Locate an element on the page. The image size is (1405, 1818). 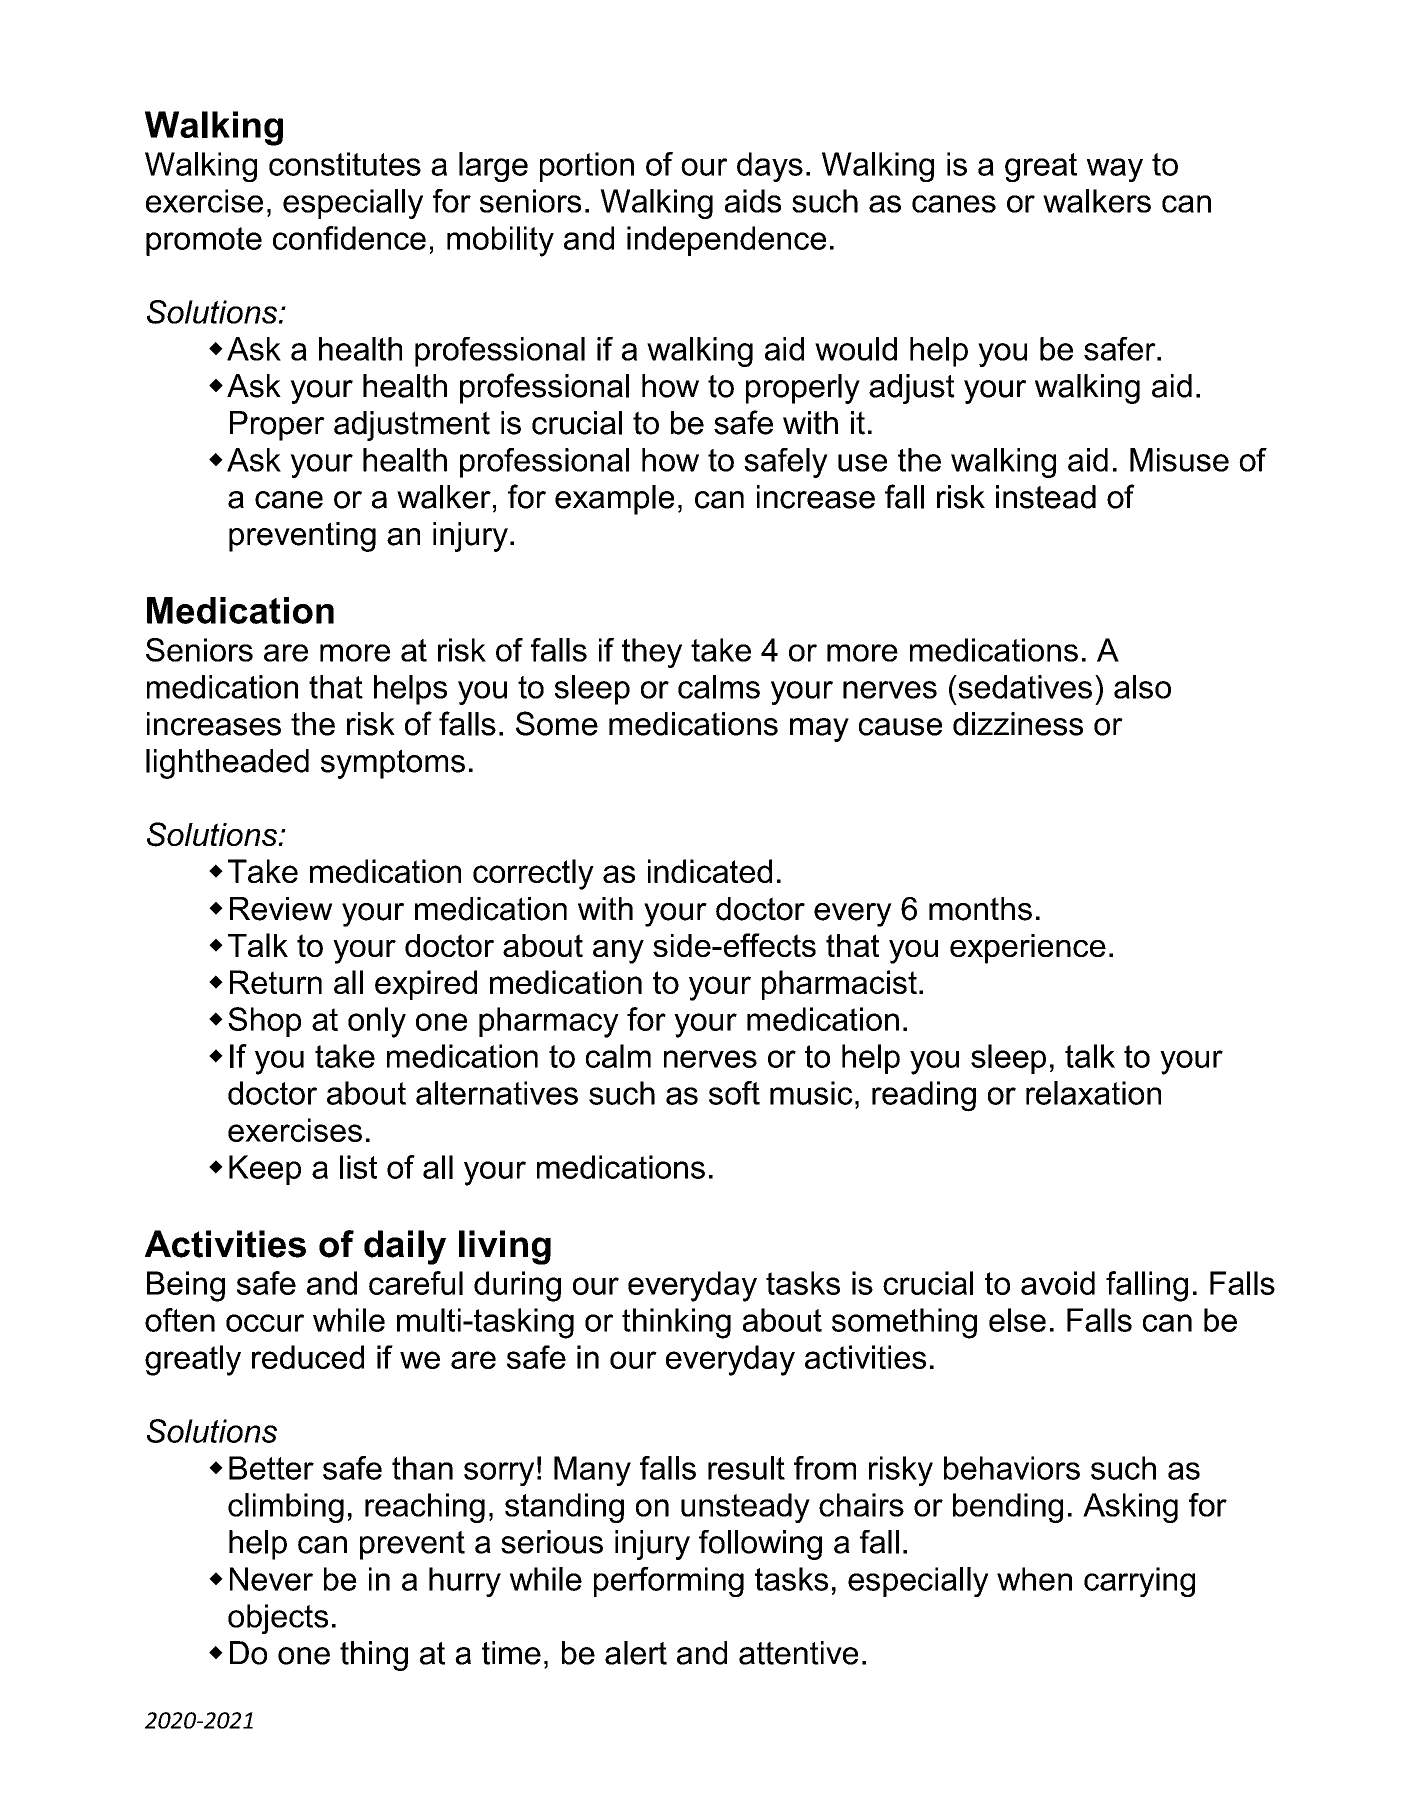
lightheaded is located at coordinates (227, 764).
